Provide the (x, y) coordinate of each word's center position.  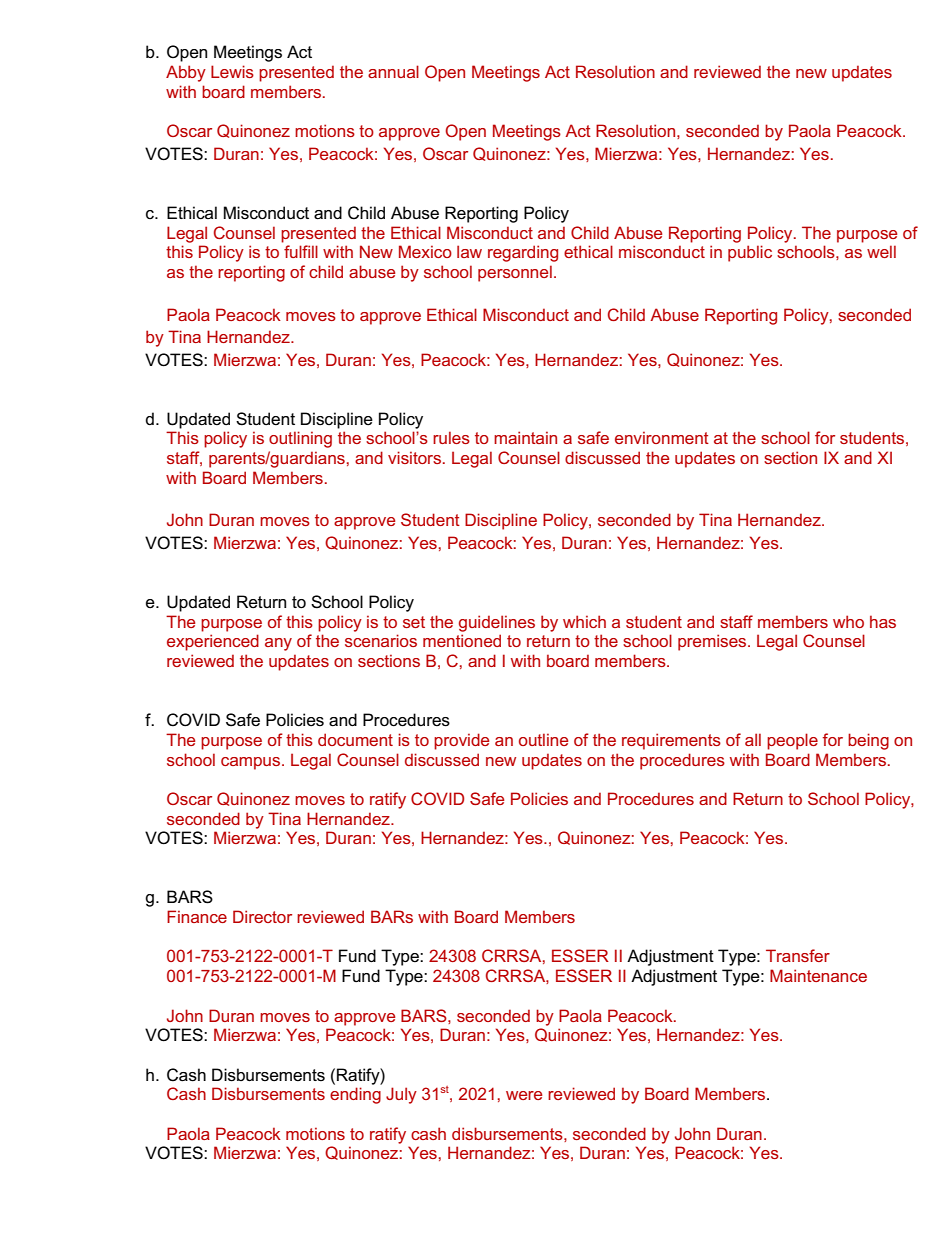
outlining (300, 439)
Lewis (232, 71)
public (750, 253)
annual (393, 71)
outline (543, 739)
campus (252, 763)
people (792, 741)
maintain (525, 437)
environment (662, 437)
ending (355, 1095)
